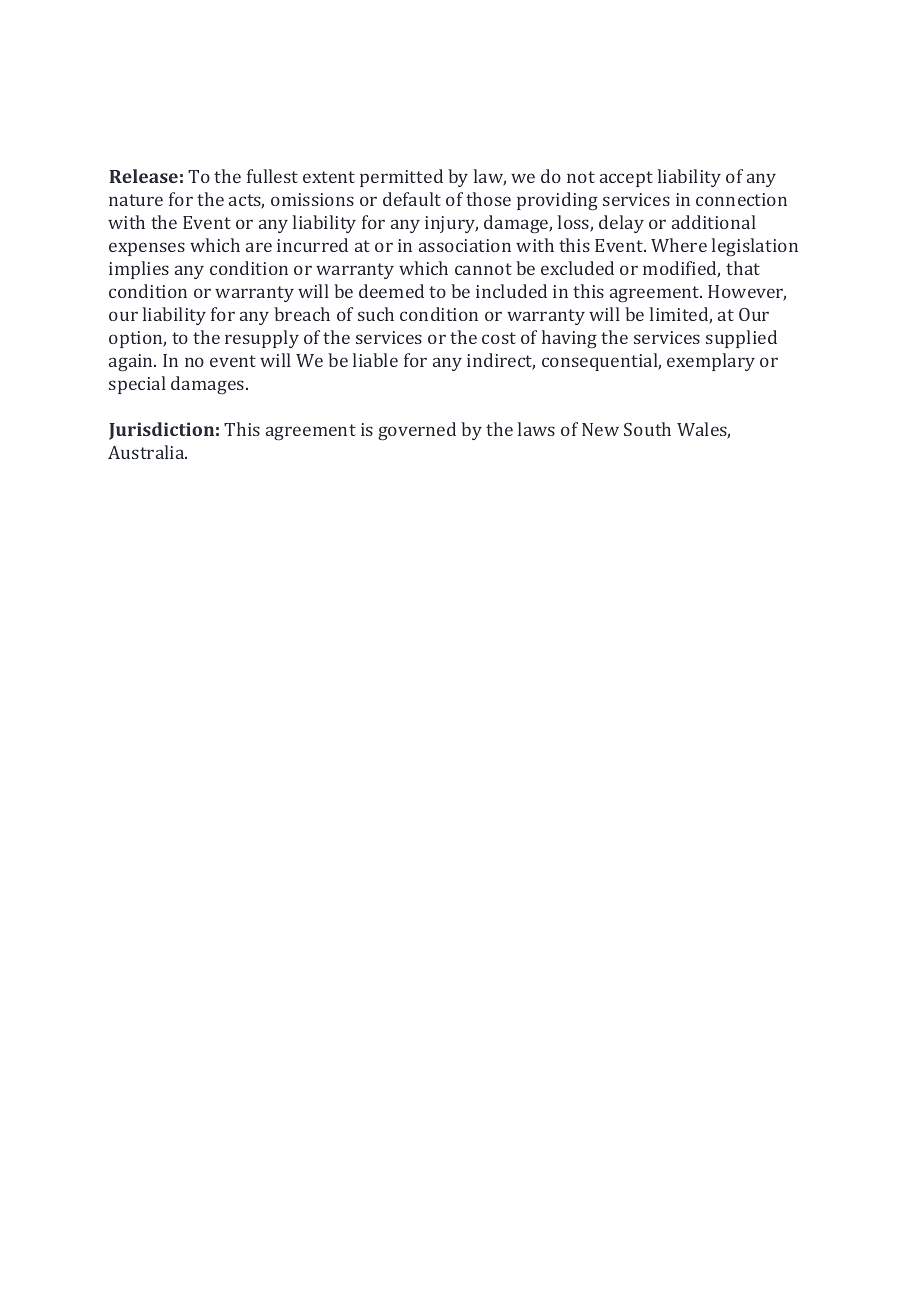  What do you see at coordinates (132, 363) in the page?
I see `again` at bounding box center [132, 363].
